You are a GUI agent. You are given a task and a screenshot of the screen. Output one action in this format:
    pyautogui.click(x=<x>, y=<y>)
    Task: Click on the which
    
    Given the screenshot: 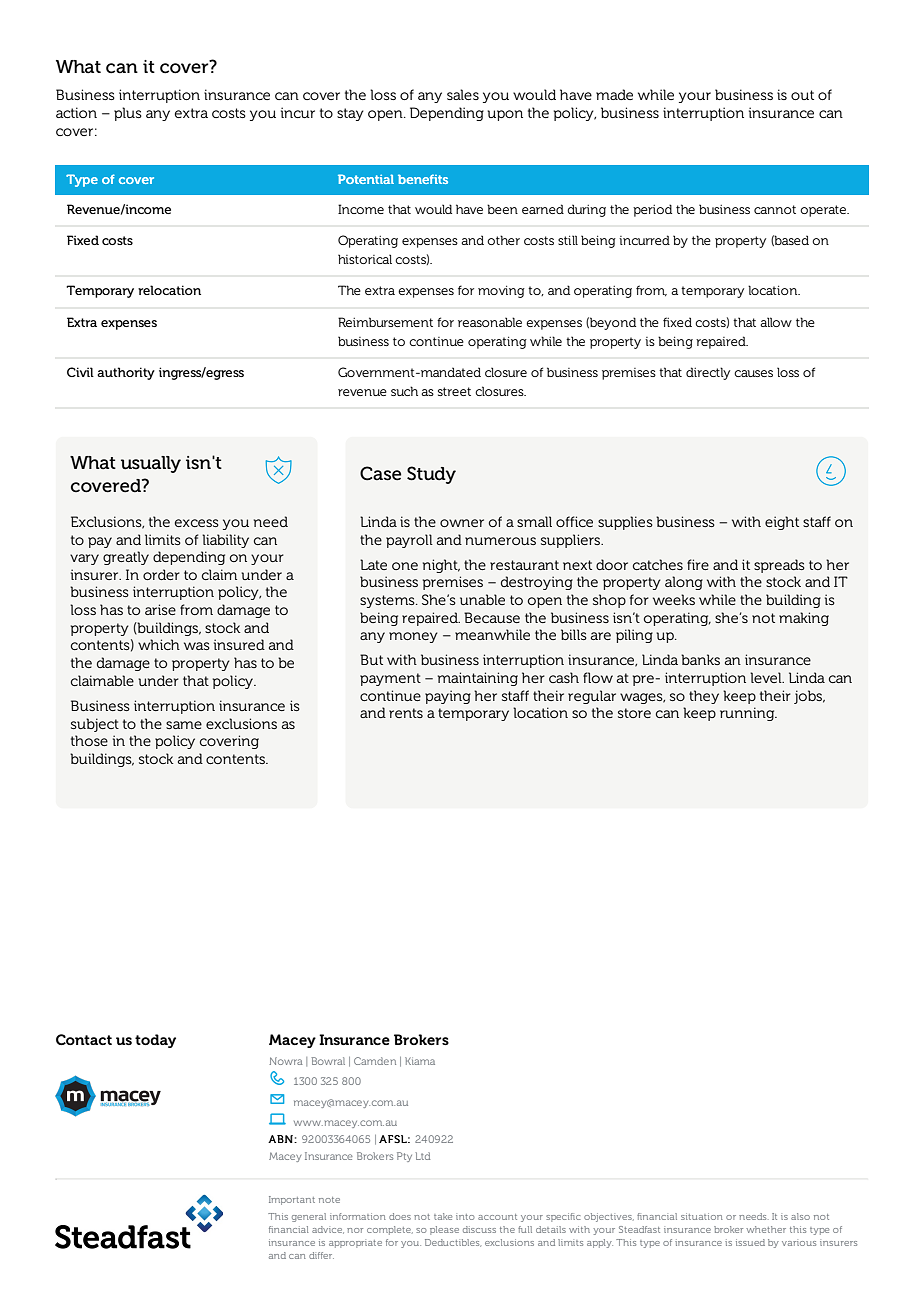 What is the action you would take?
    pyautogui.click(x=159, y=644)
